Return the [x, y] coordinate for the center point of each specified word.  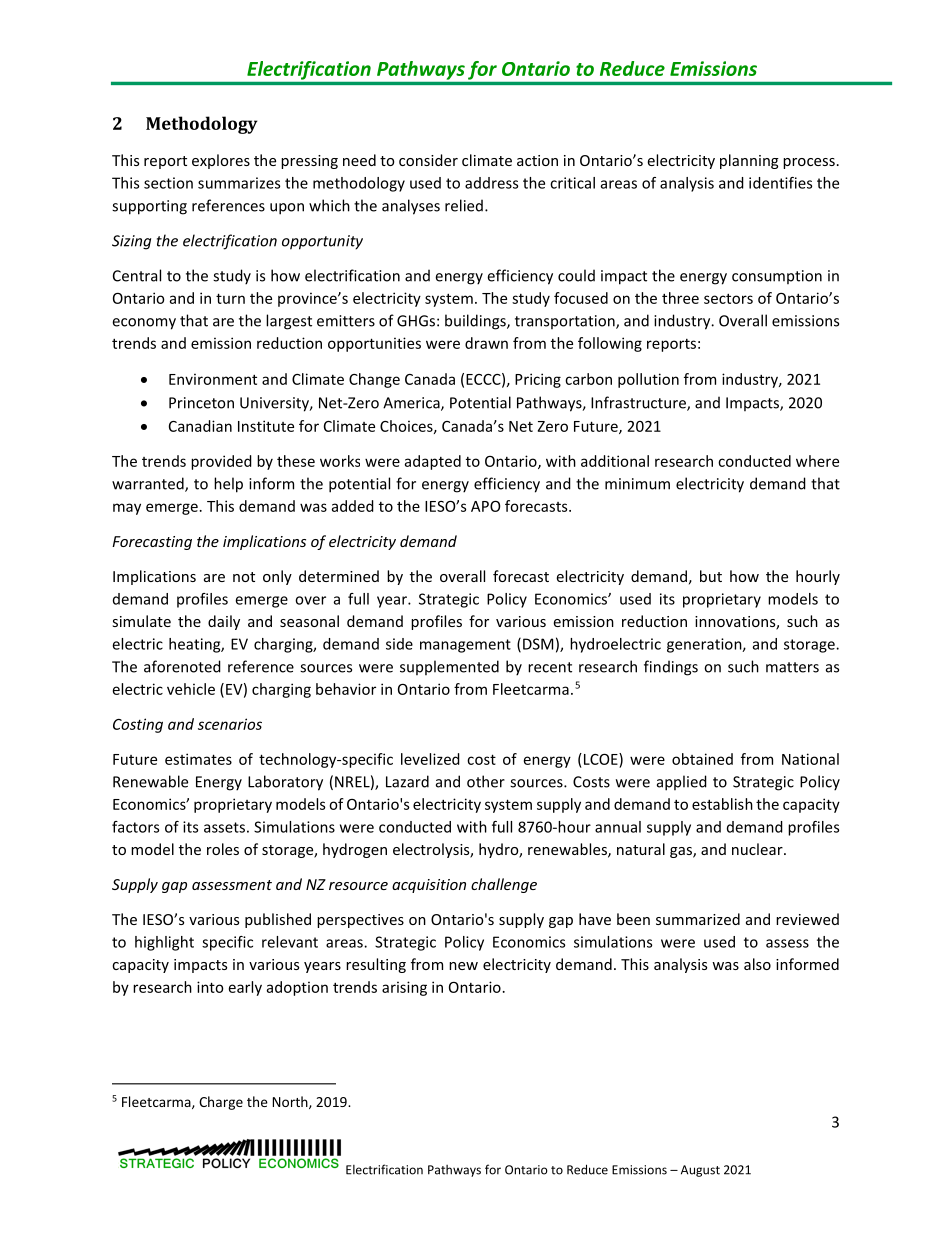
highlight [164, 943]
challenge [504, 885]
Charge [221, 1103]
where [817, 461]
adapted [433, 462]
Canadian [200, 426]
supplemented [449, 667]
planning [749, 161]
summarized [698, 919]
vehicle [191, 689]
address [491, 183]
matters [792, 667]
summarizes [239, 183]
